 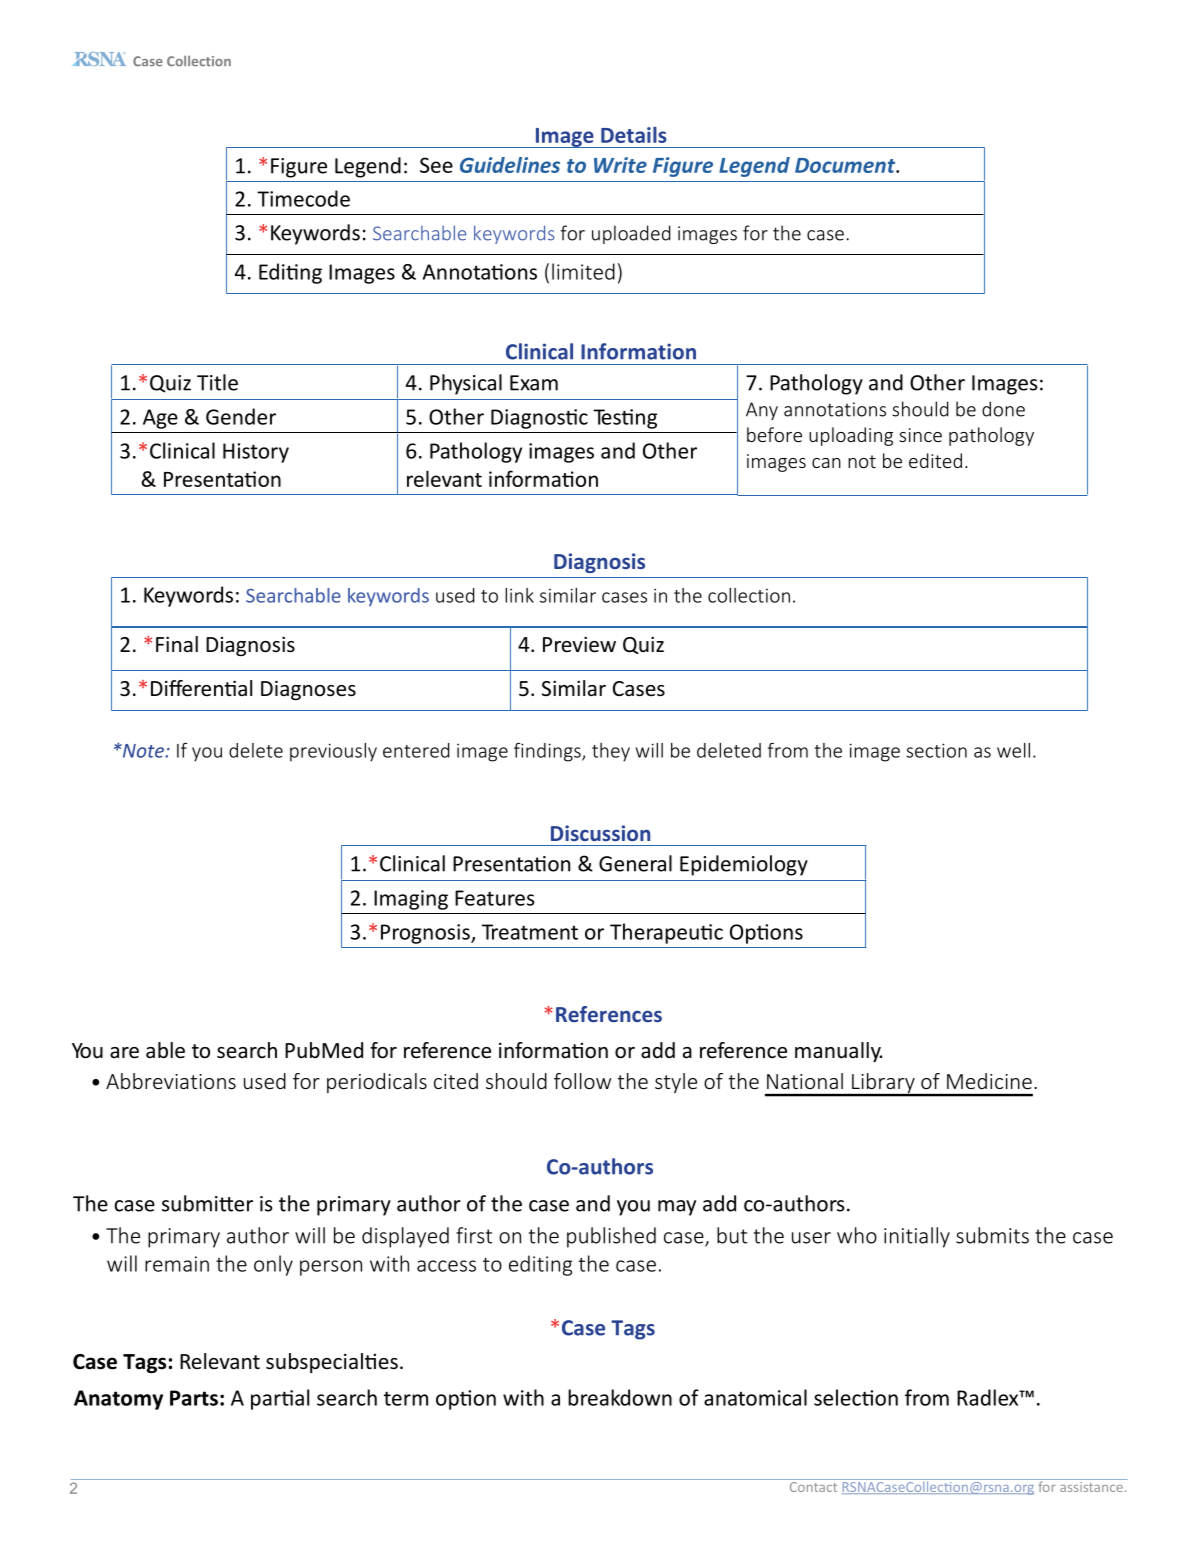 What do you see at coordinates (303, 198) in the screenshot?
I see `Timecode` at bounding box center [303, 198].
